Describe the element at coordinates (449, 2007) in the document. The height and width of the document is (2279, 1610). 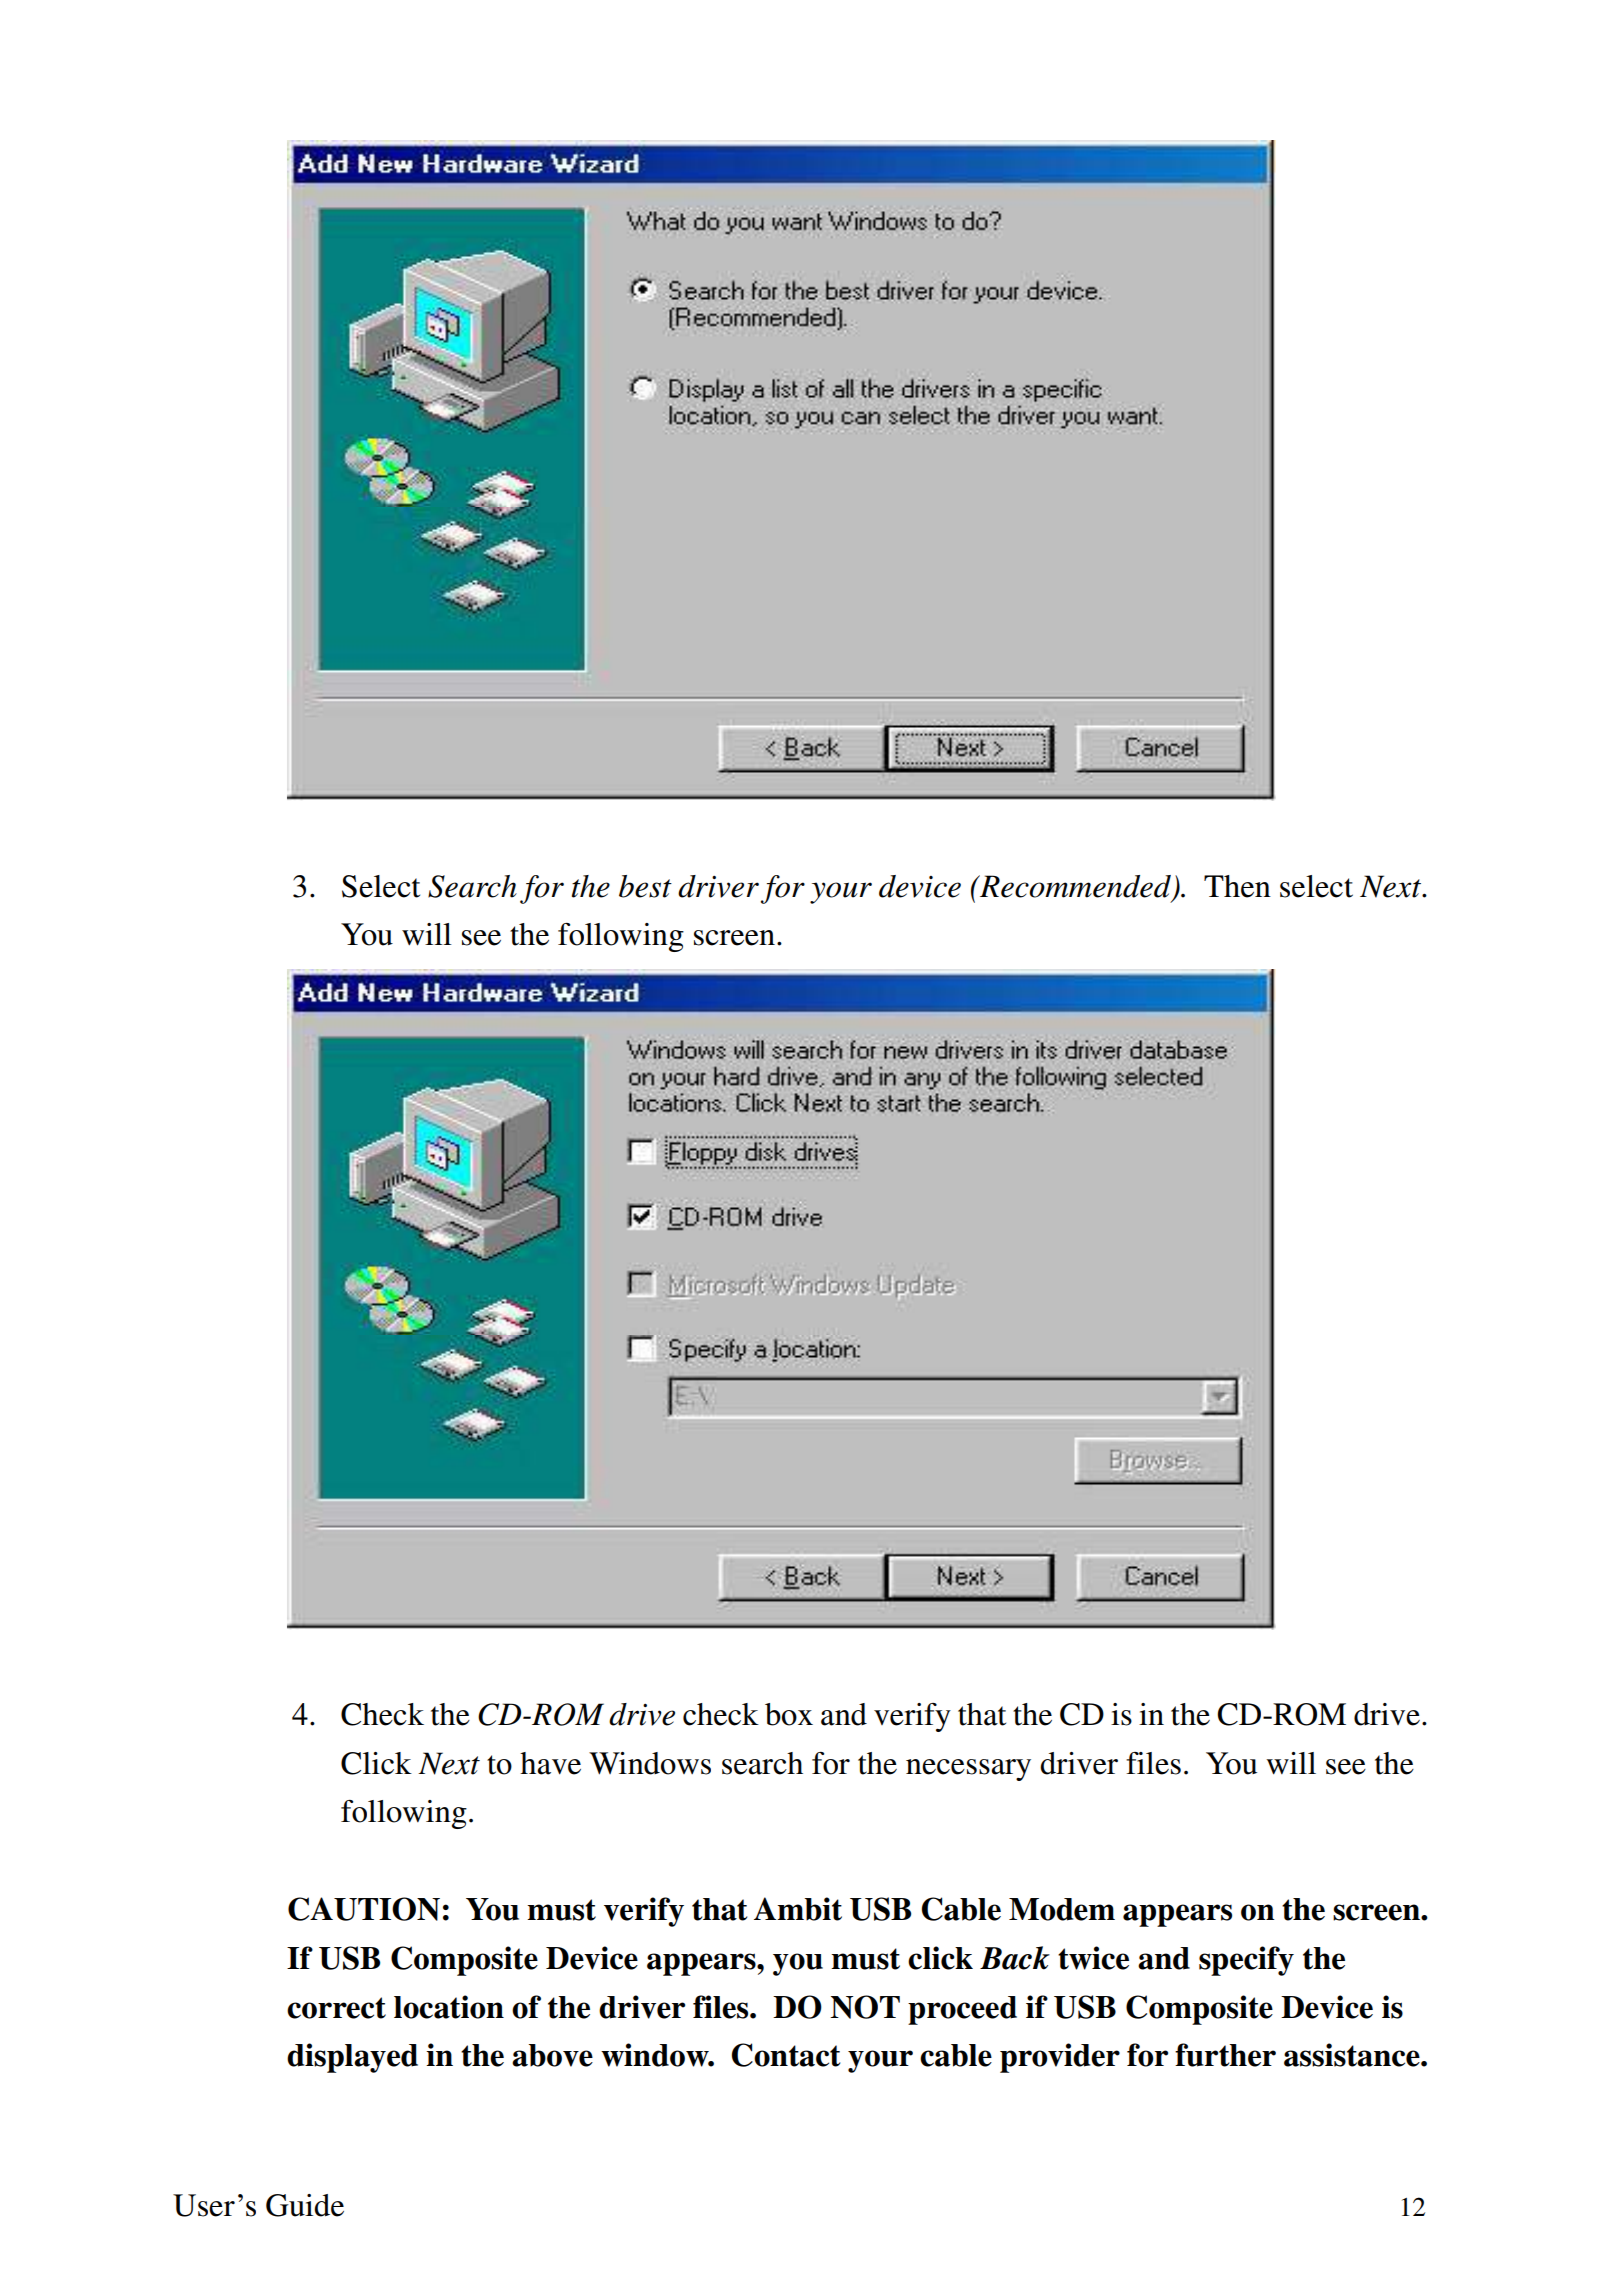
I see `location` at that location.
